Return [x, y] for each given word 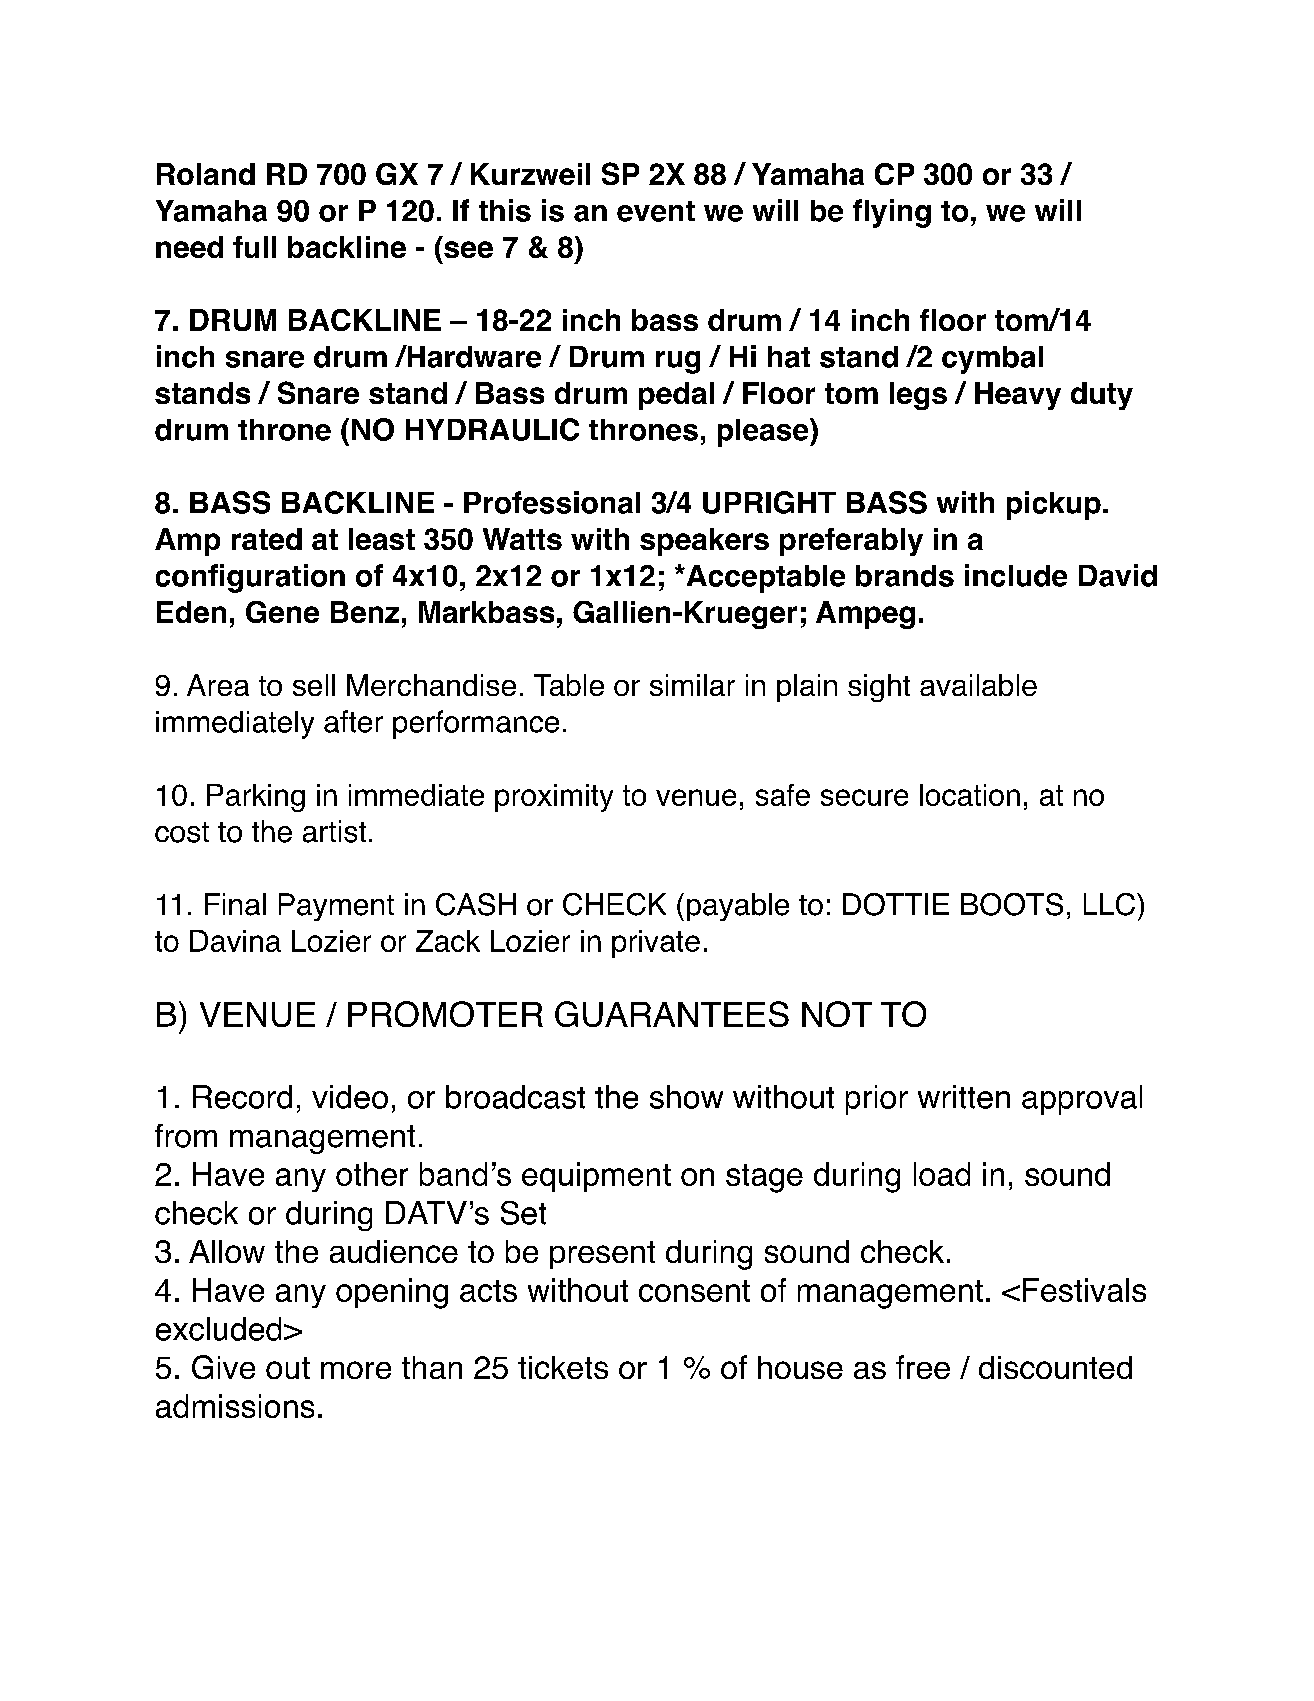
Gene [282, 612]
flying [892, 213]
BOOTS [1012, 904]
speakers [704, 542]
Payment [336, 907]
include [1016, 575]
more [356, 1370]
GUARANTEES [672, 1014]
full [254, 247]
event [656, 211]
